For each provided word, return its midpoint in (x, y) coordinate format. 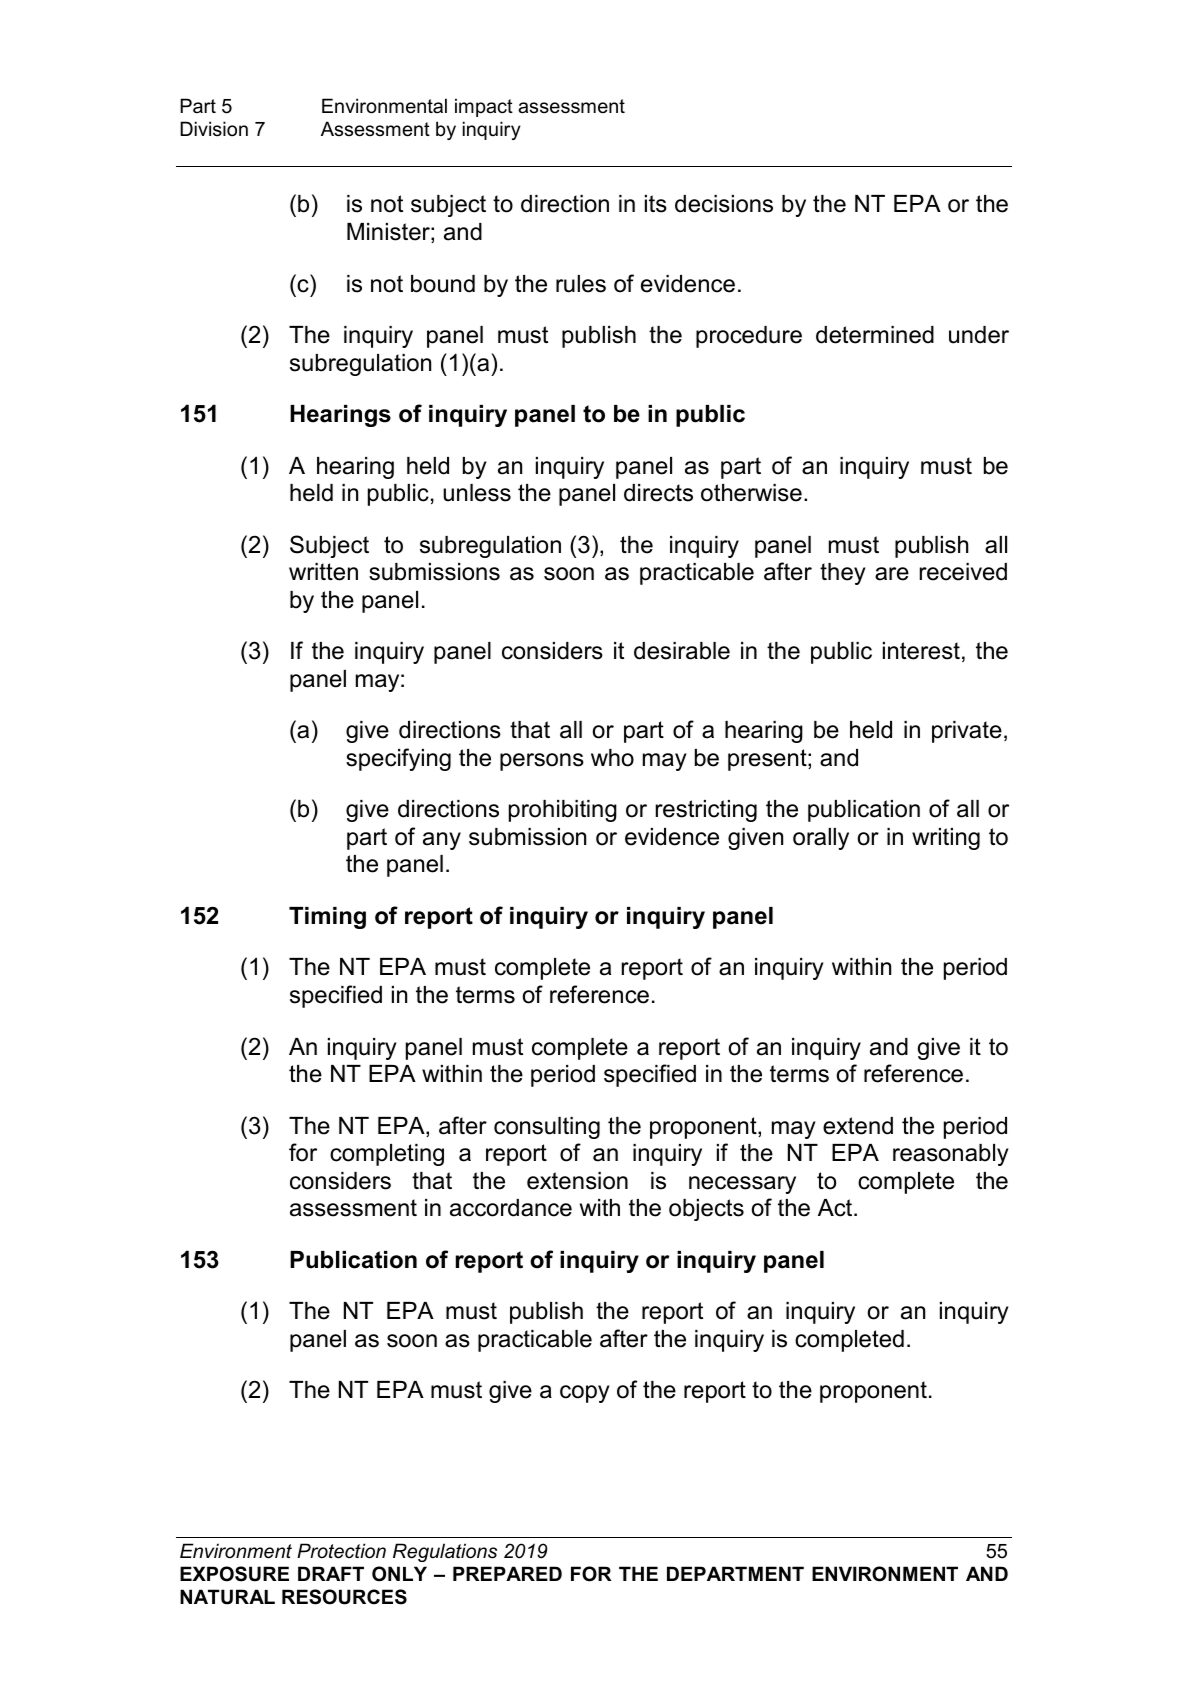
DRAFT (331, 1573)
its (656, 204)
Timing (327, 918)
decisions (724, 204)
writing (946, 839)
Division (214, 129)
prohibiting (563, 811)
